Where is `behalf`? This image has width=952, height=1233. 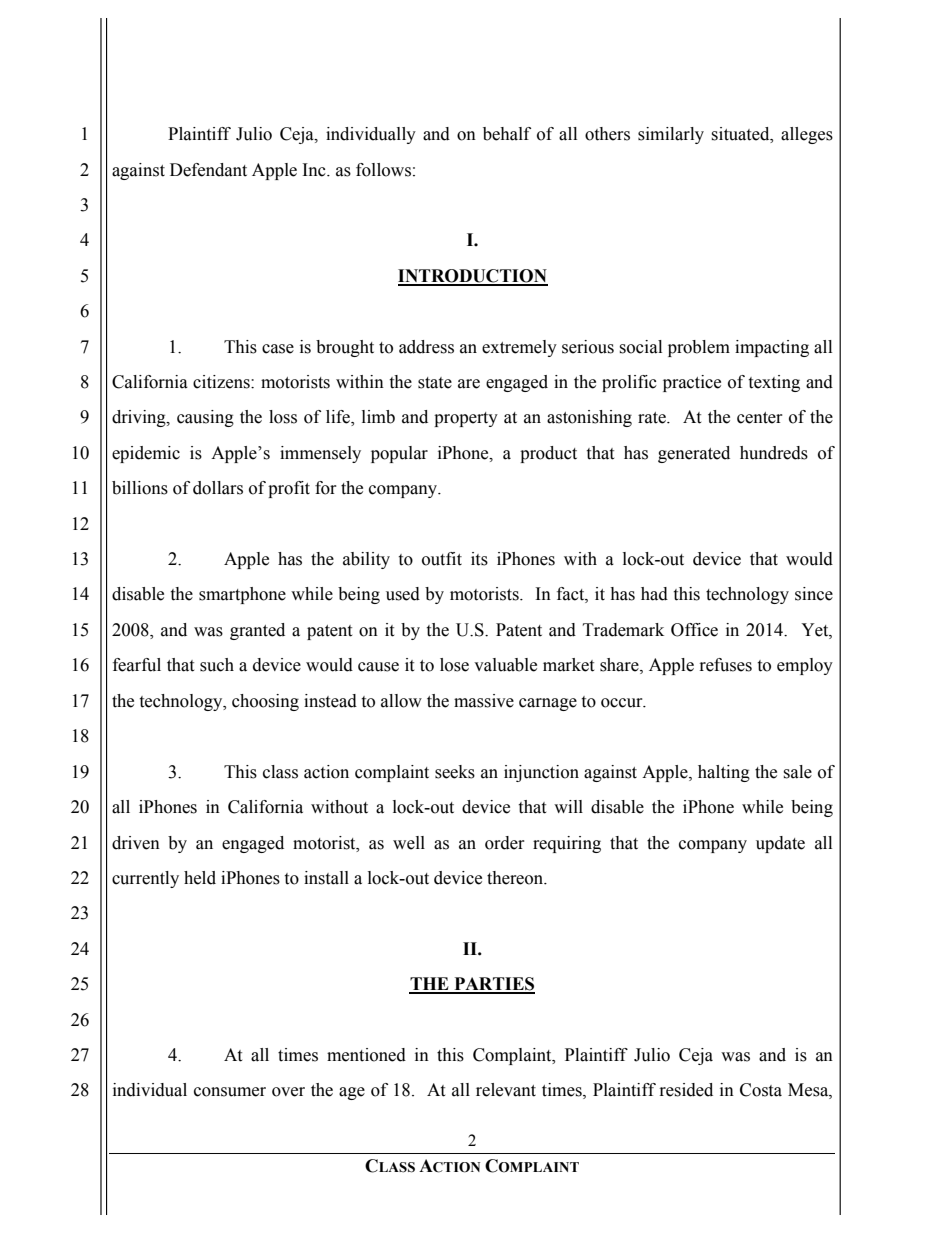
behalf is located at coordinates (507, 134).
